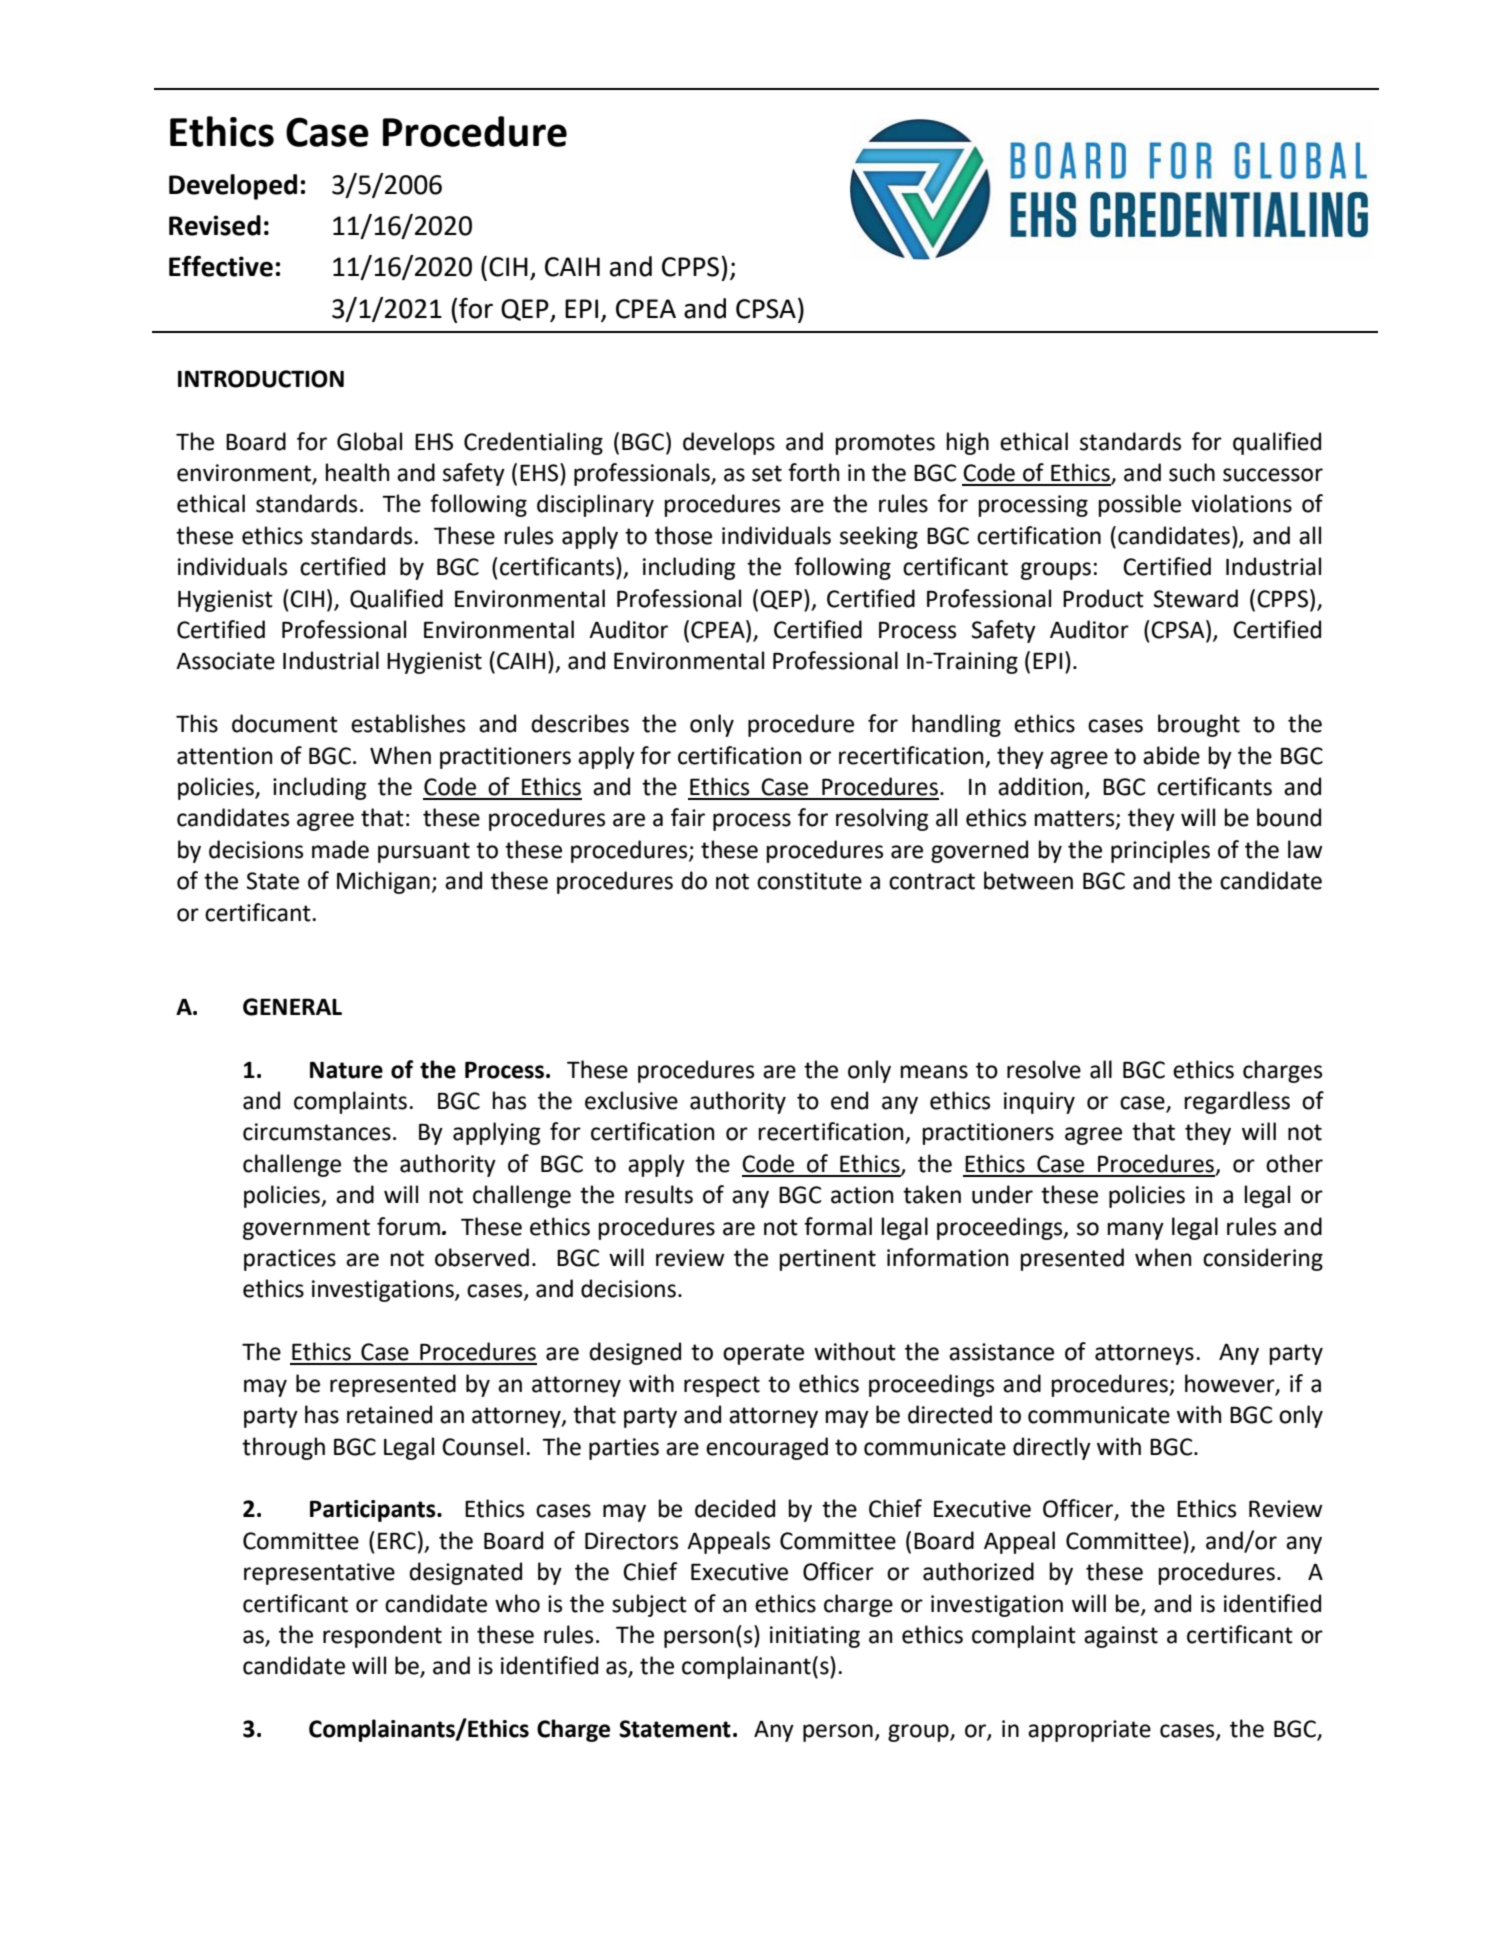 This screenshot has height=1940, width=1499. Describe the element at coordinates (215, 225) in the screenshot. I see `Revised` at that location.
